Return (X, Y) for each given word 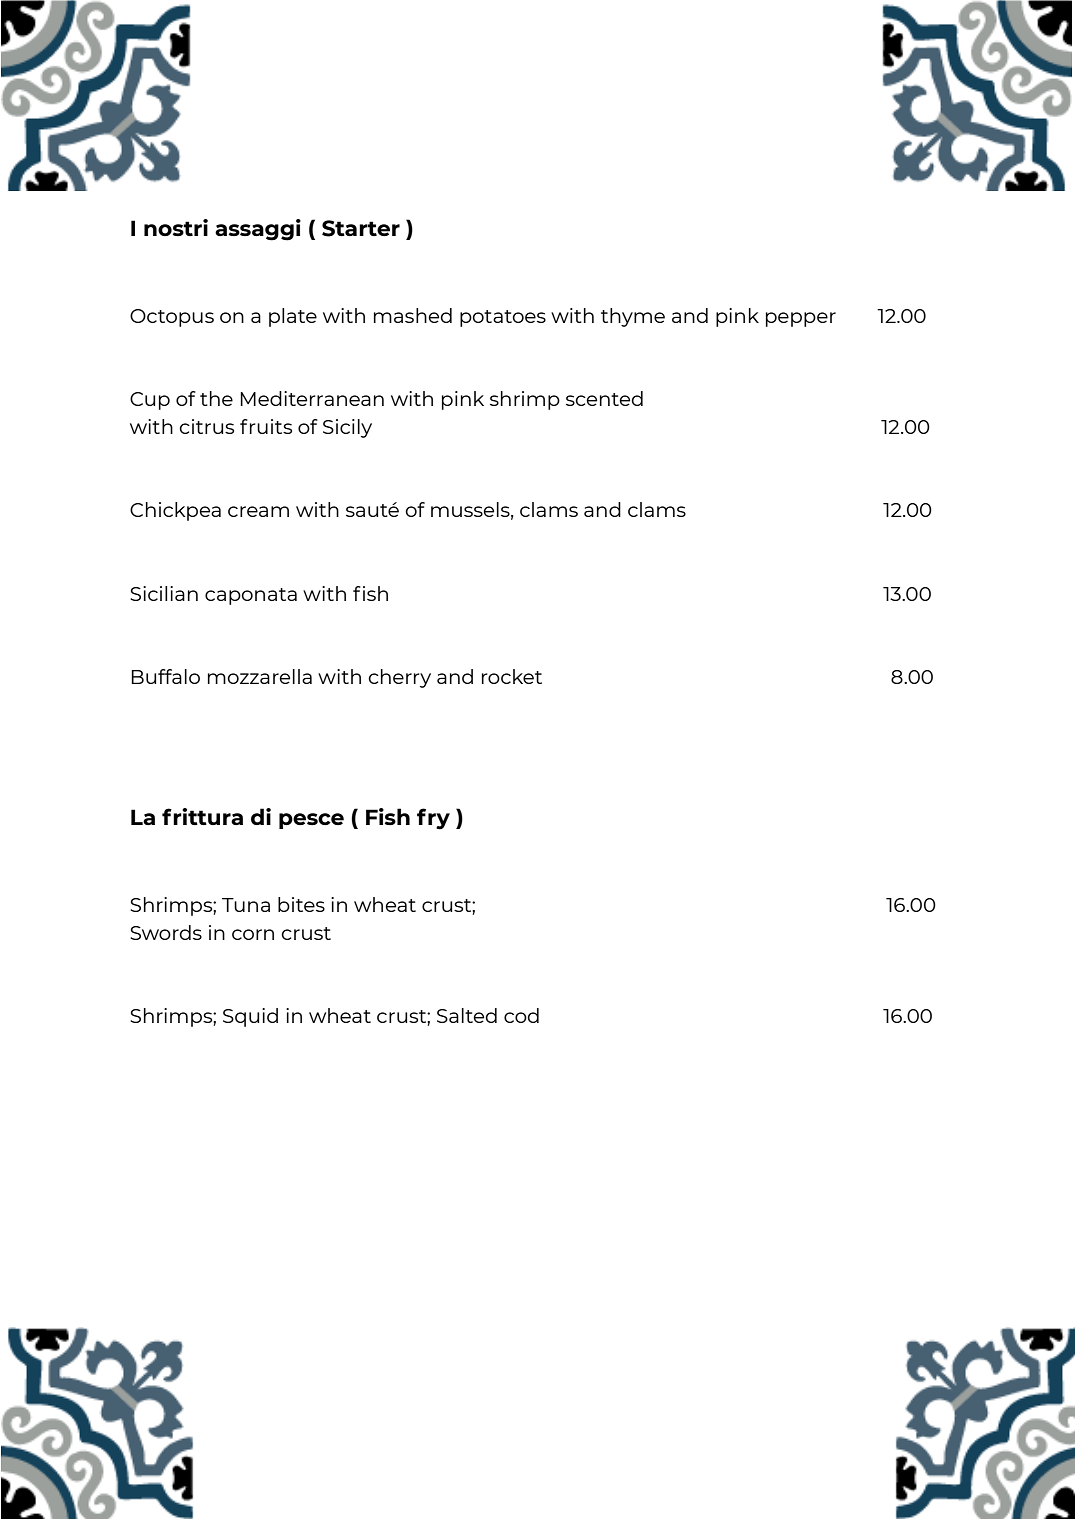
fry (433, 819)
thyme (633, 317)
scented (604, 398)
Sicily (347, 428)
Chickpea (175, 511)
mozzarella (260, 676)
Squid (250, 1017)
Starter (361, 228)
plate (293, 317)
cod (521, 1015)
